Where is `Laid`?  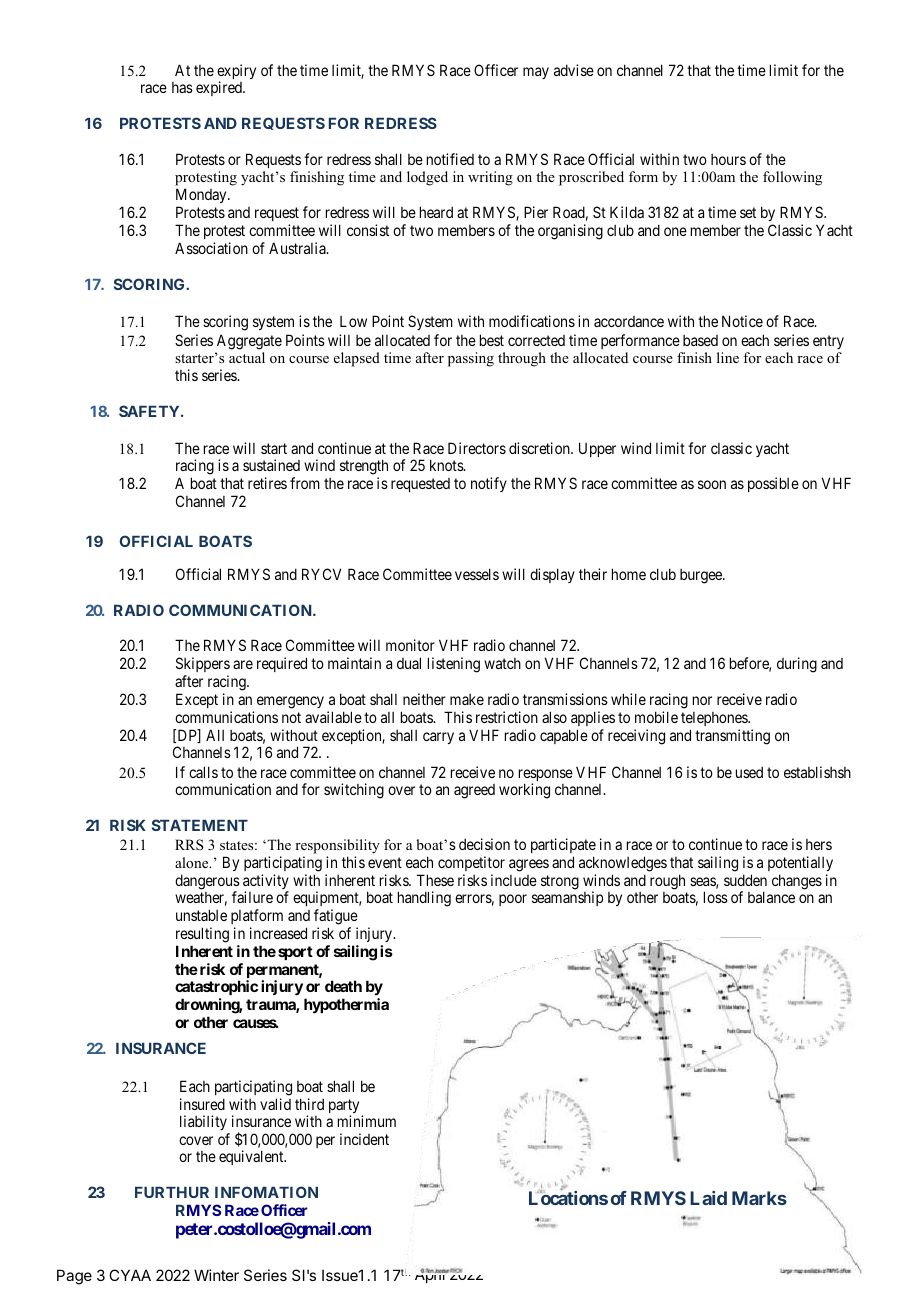 Laid is located at coordinates (708, 1198).
